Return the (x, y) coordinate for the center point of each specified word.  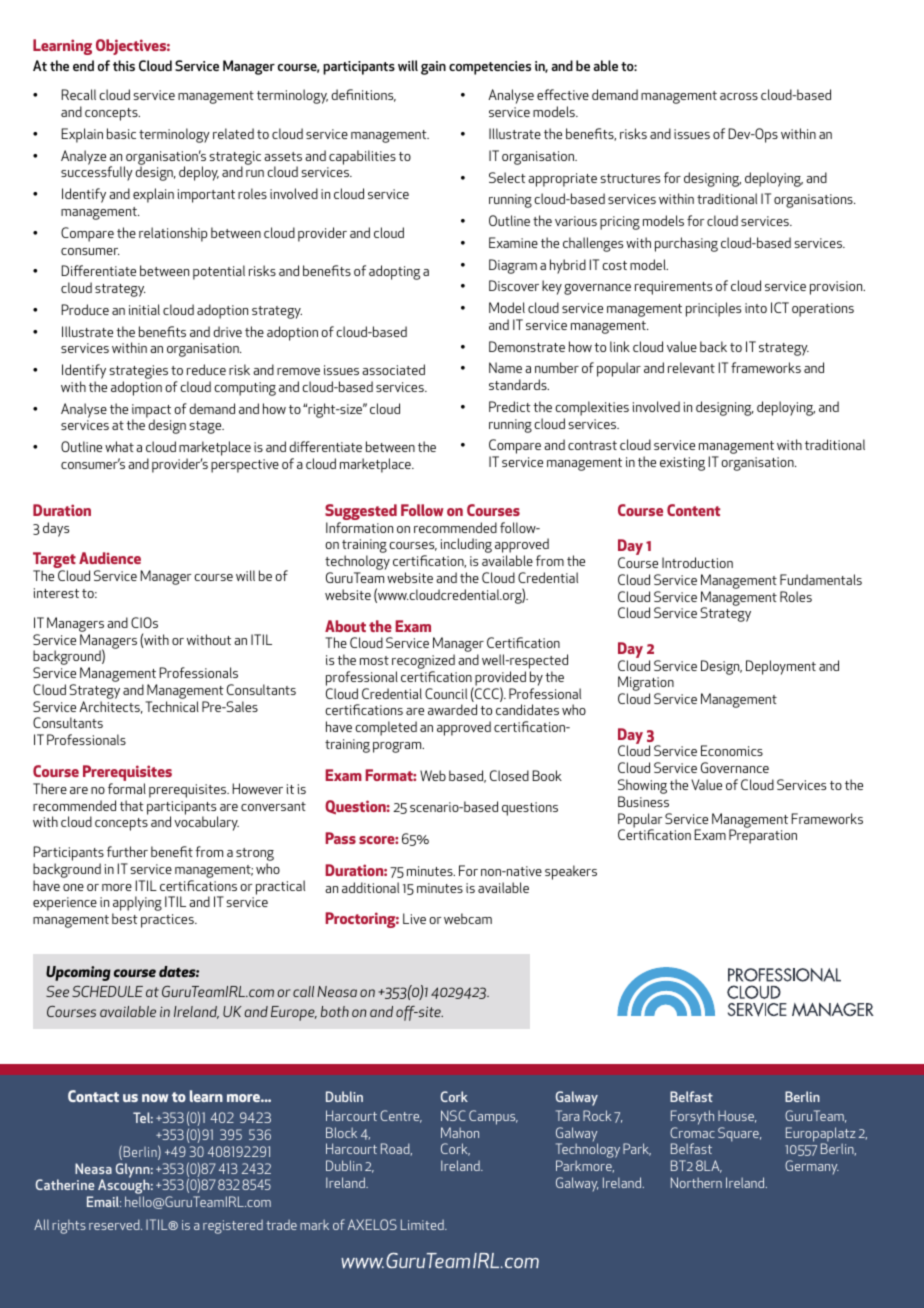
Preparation (763, 836)
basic (121, 133)
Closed (509, 775)
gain (433, 68)
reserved (115, 1224)
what (119, 446)
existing (682, 464)
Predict (510, 406)
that (132, 805)
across (739, 96)
